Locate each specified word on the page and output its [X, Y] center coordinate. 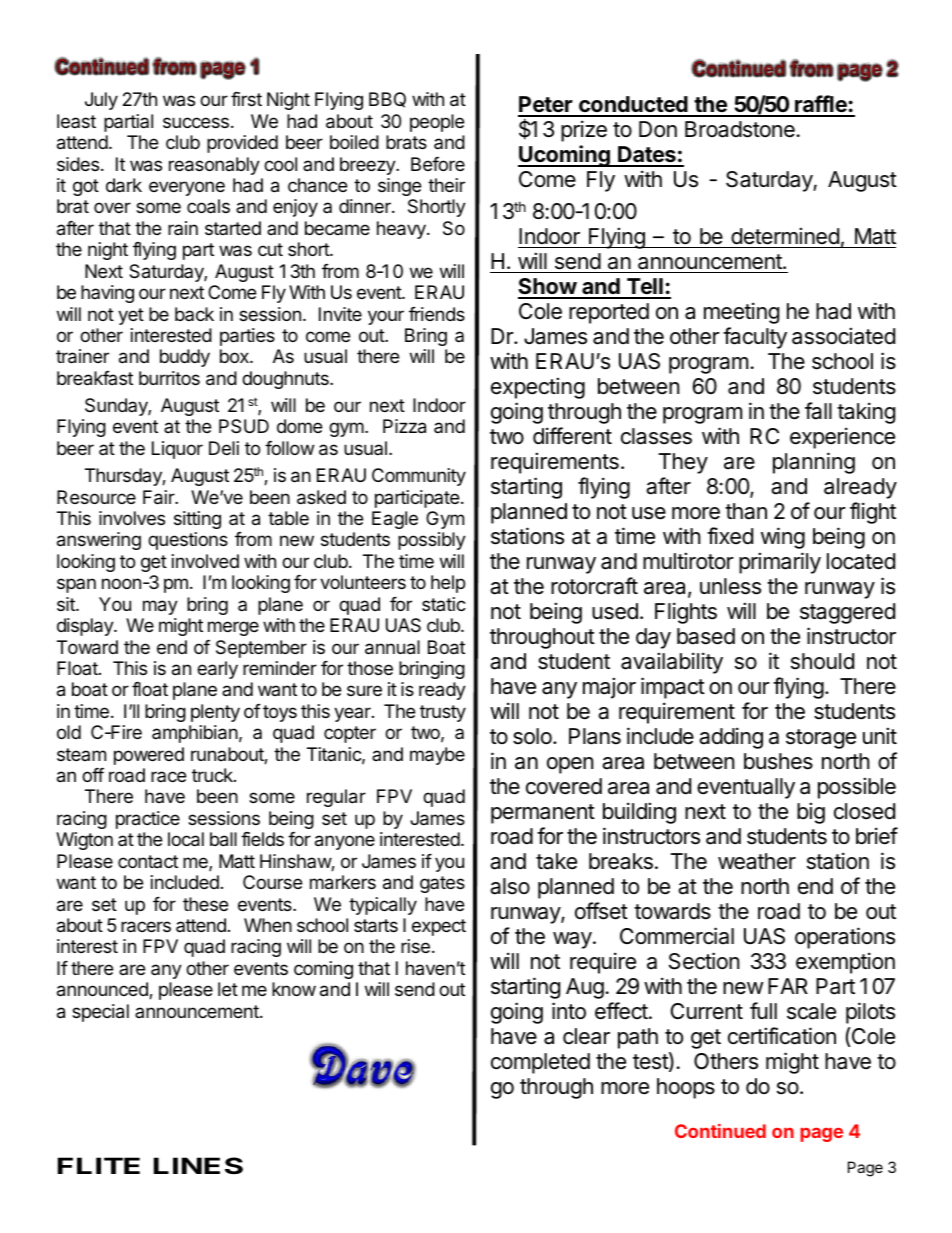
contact [148, 861]
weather [757, 861]
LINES [198, 1166]
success [196, 122]
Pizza [404, 426]
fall [818, 411]
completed [540, 1063]
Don [658, 129]
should [822, 661]
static [444, 604]
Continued [720, 1131]
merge [233, 628]
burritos [169, 378]
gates [442, 884]
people [437, 123]
